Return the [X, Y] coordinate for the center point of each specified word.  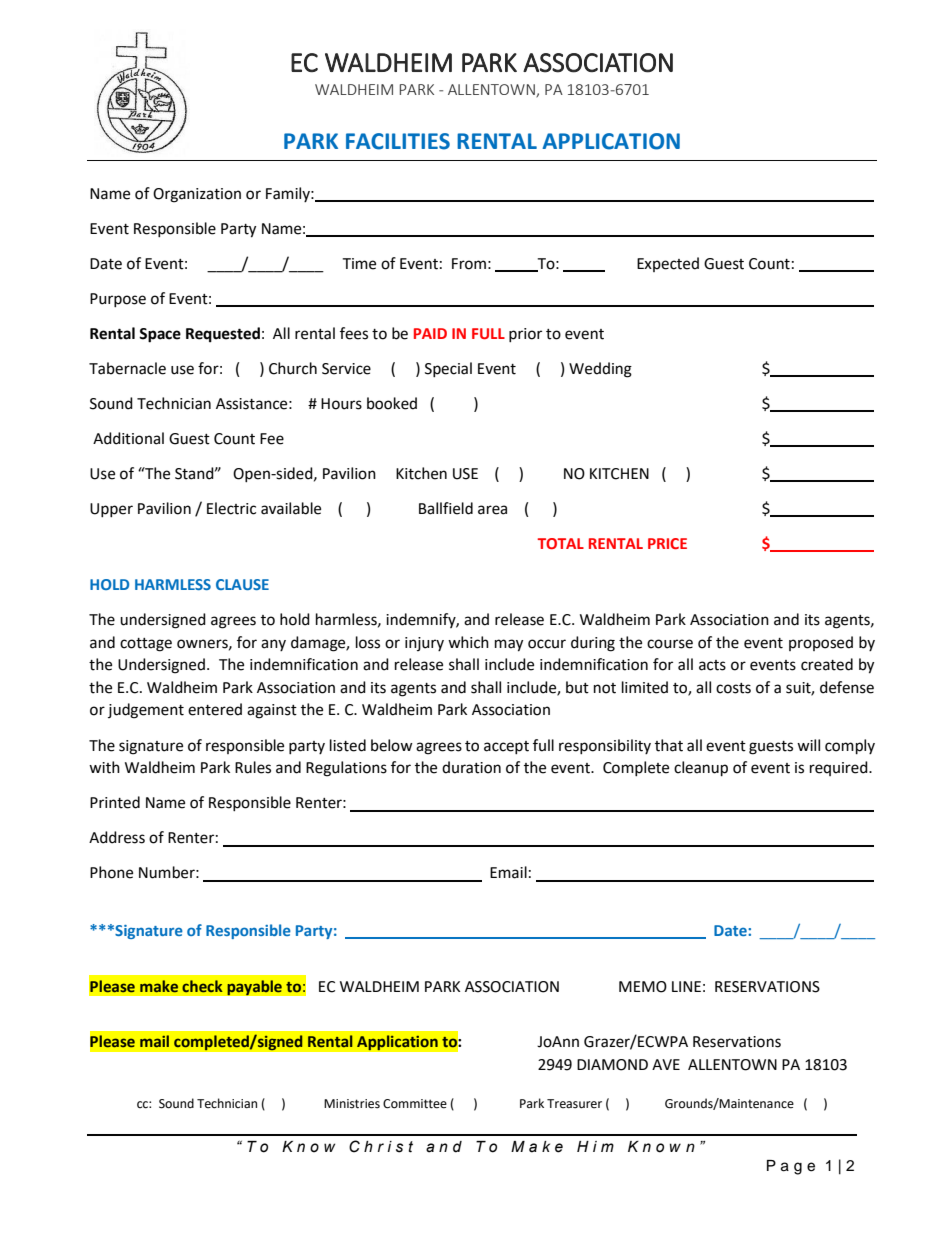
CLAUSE [242, 584]
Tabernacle [127, 368]
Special [448, 369]
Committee [415, 1104]
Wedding [600, 370]
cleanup [701, 769]
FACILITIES [398, 141]
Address [117, 837]
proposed [821, 643]
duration [471, 767]
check [202, 986]
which [468, 642]
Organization [197, 195]
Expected [668, 264]
